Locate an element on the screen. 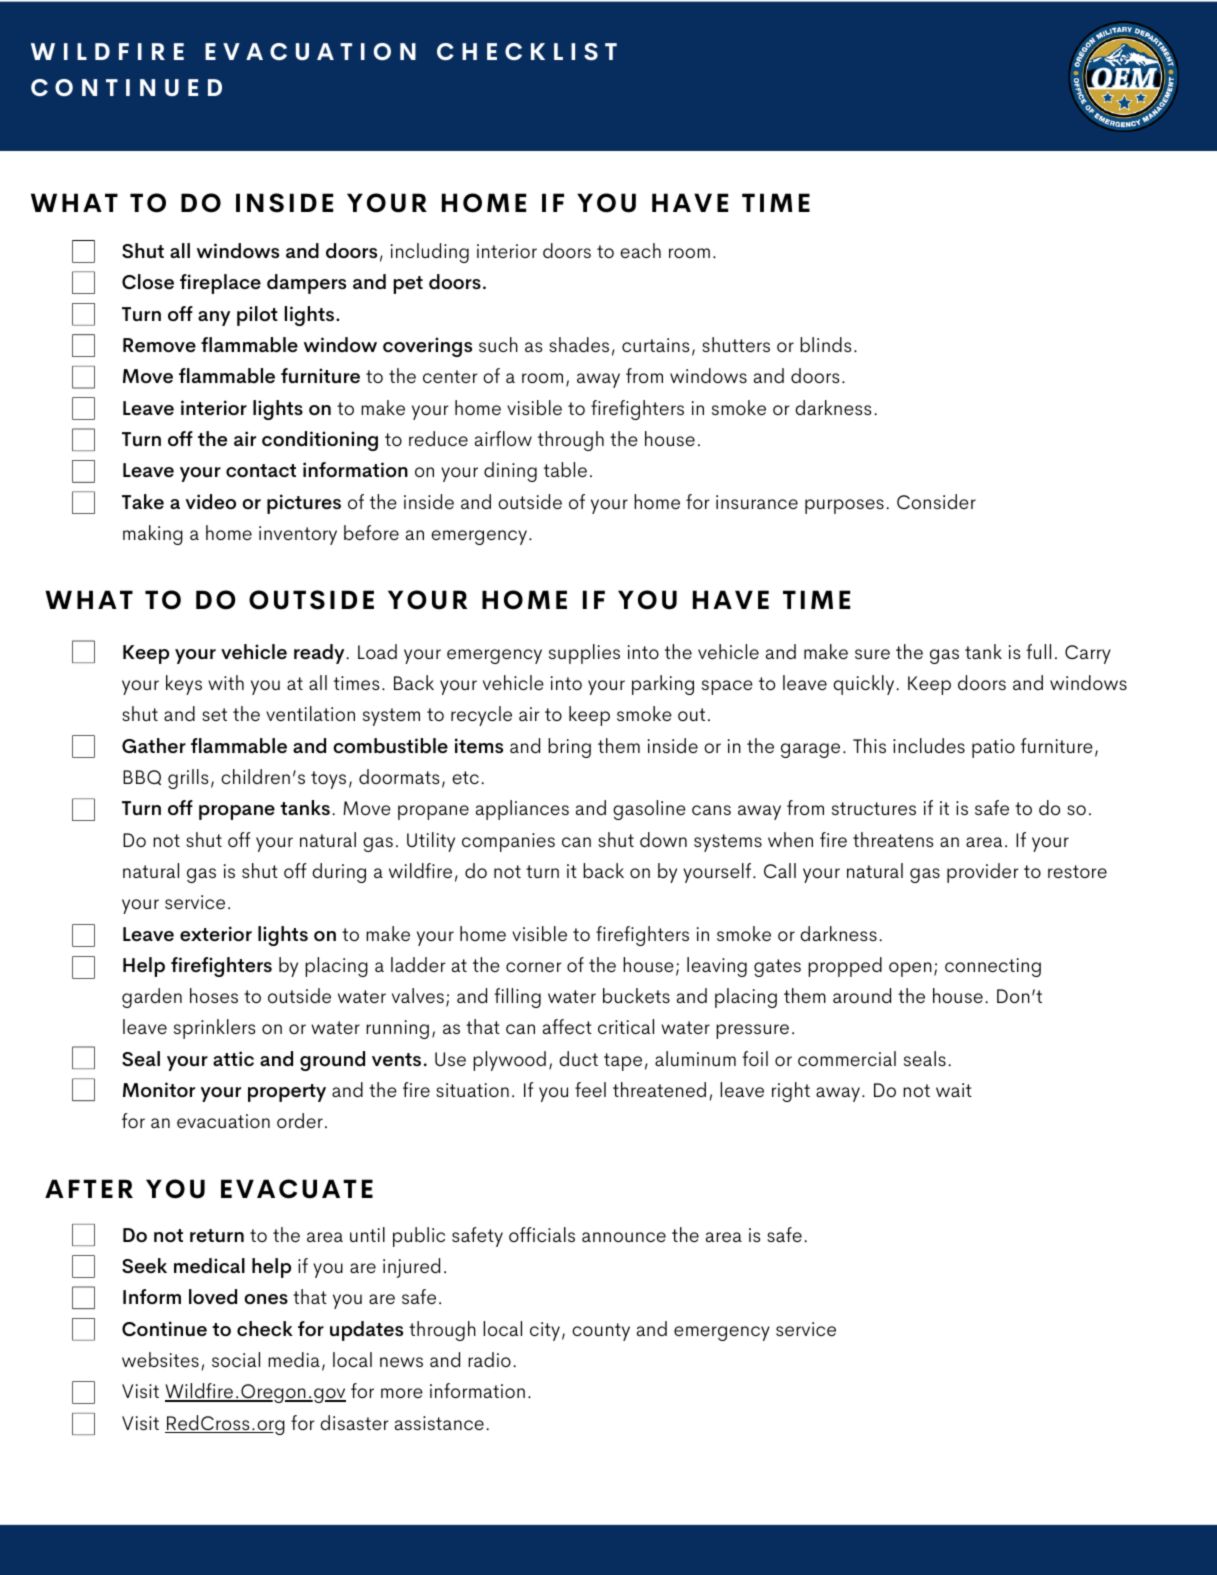  table is located at coordinates (565, 469).
